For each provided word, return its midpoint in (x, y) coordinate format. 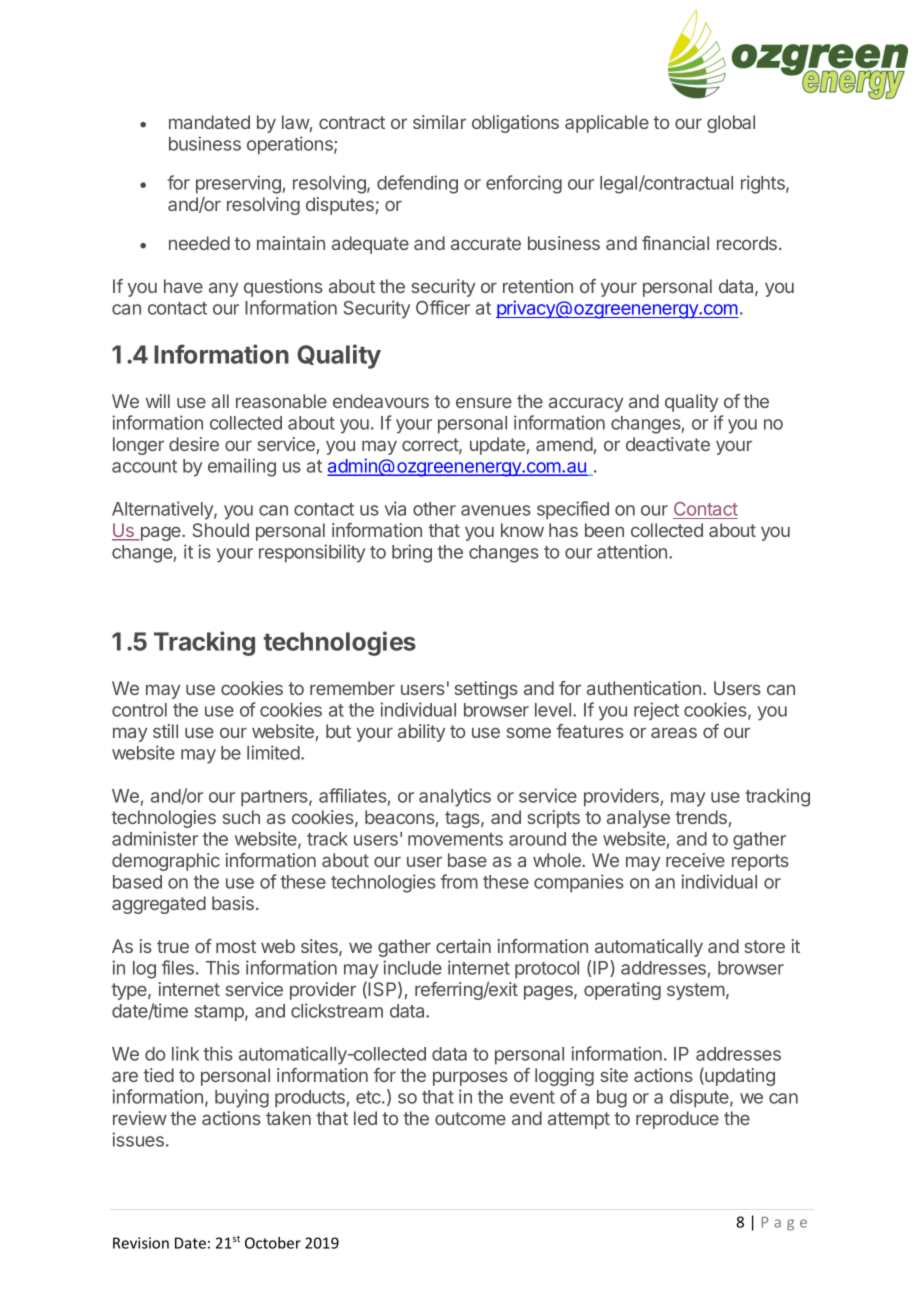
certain (463, 946)
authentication (644, 688)
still (165, 731)
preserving (238, 184)
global (731, 124)
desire (194, 444)
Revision (141, 1243)
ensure (484, 402)
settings (486, 690)
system (697, 991)
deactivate (668, 444)
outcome (470, 1118)
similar (439, 122)
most (236, 946)
